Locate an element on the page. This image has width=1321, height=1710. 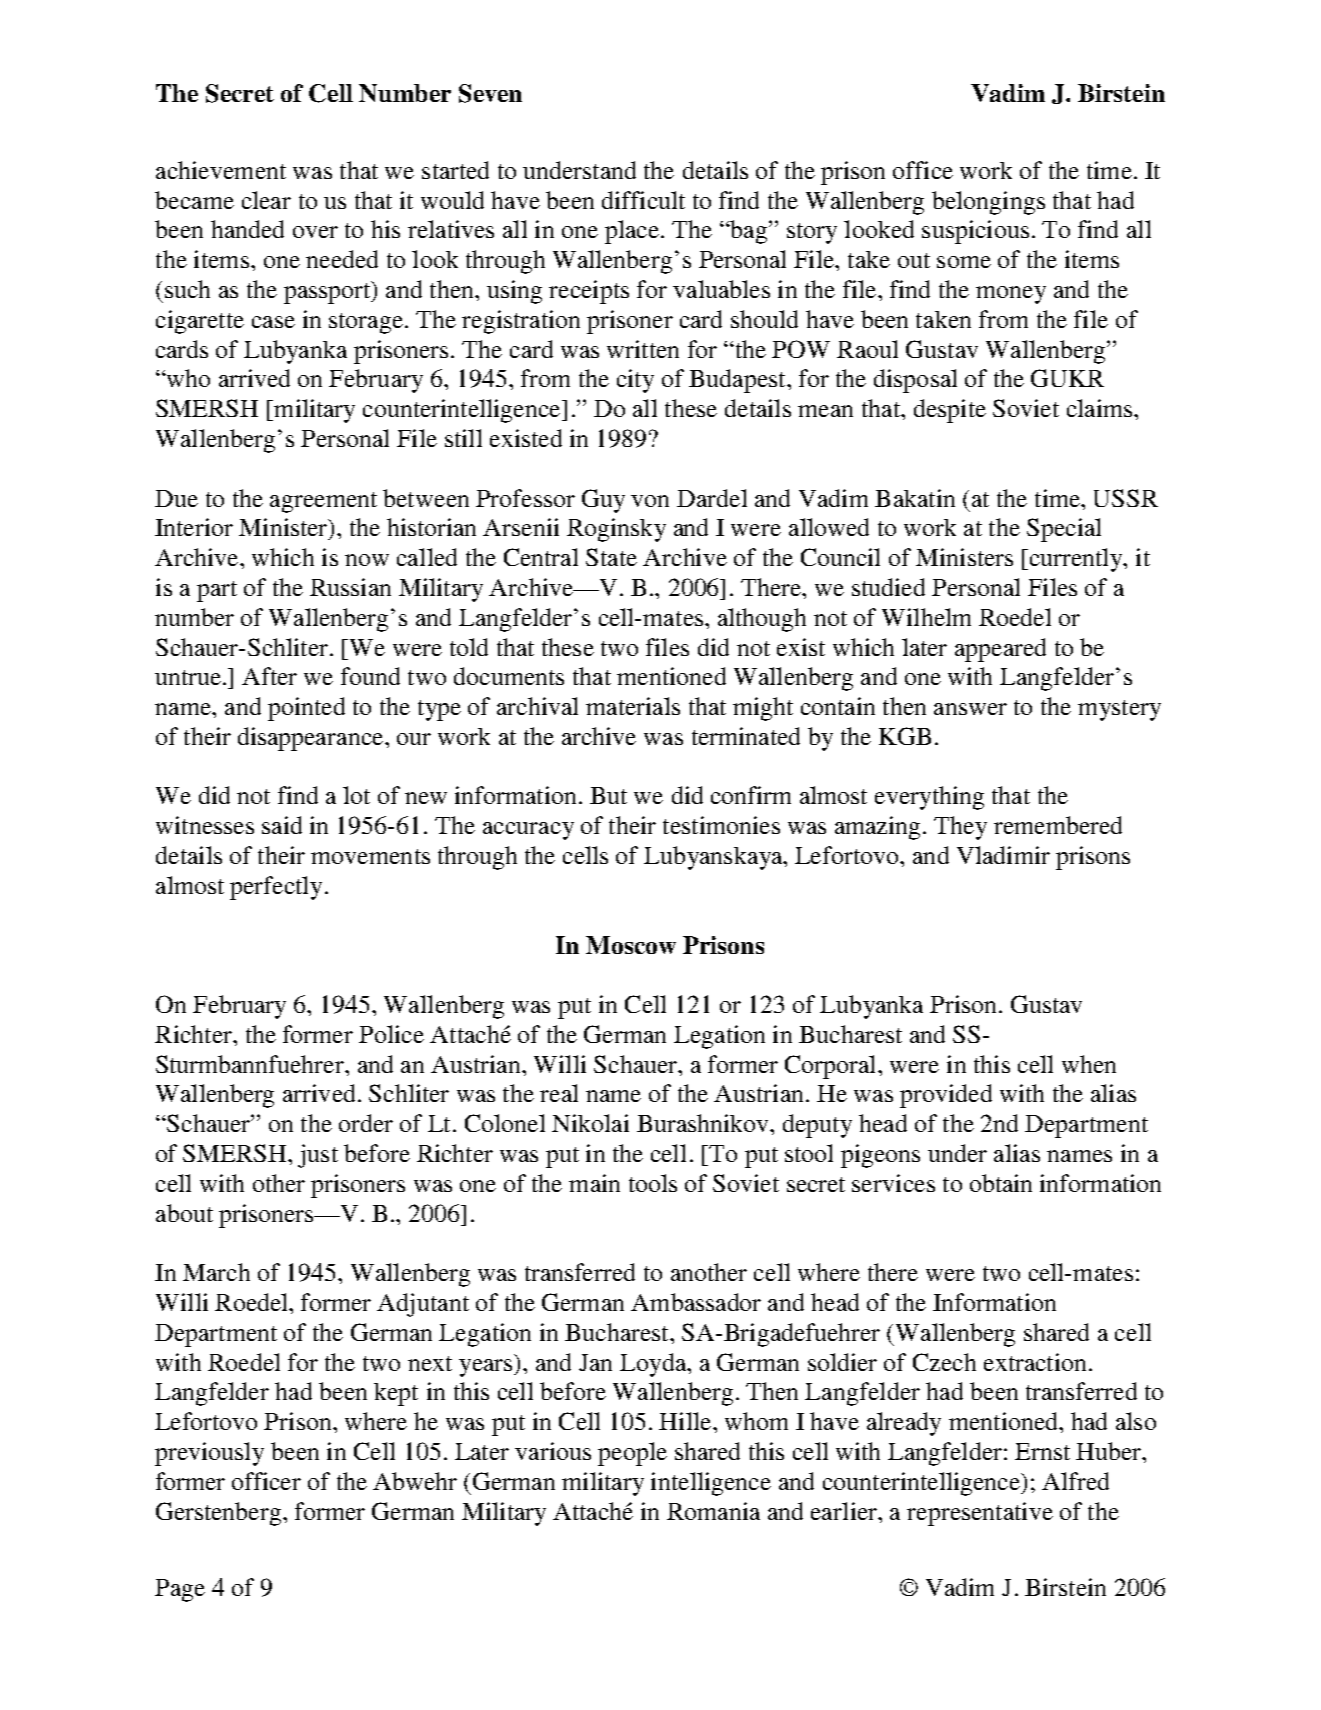
Vladimir is located at coordinates (1003, 855).
